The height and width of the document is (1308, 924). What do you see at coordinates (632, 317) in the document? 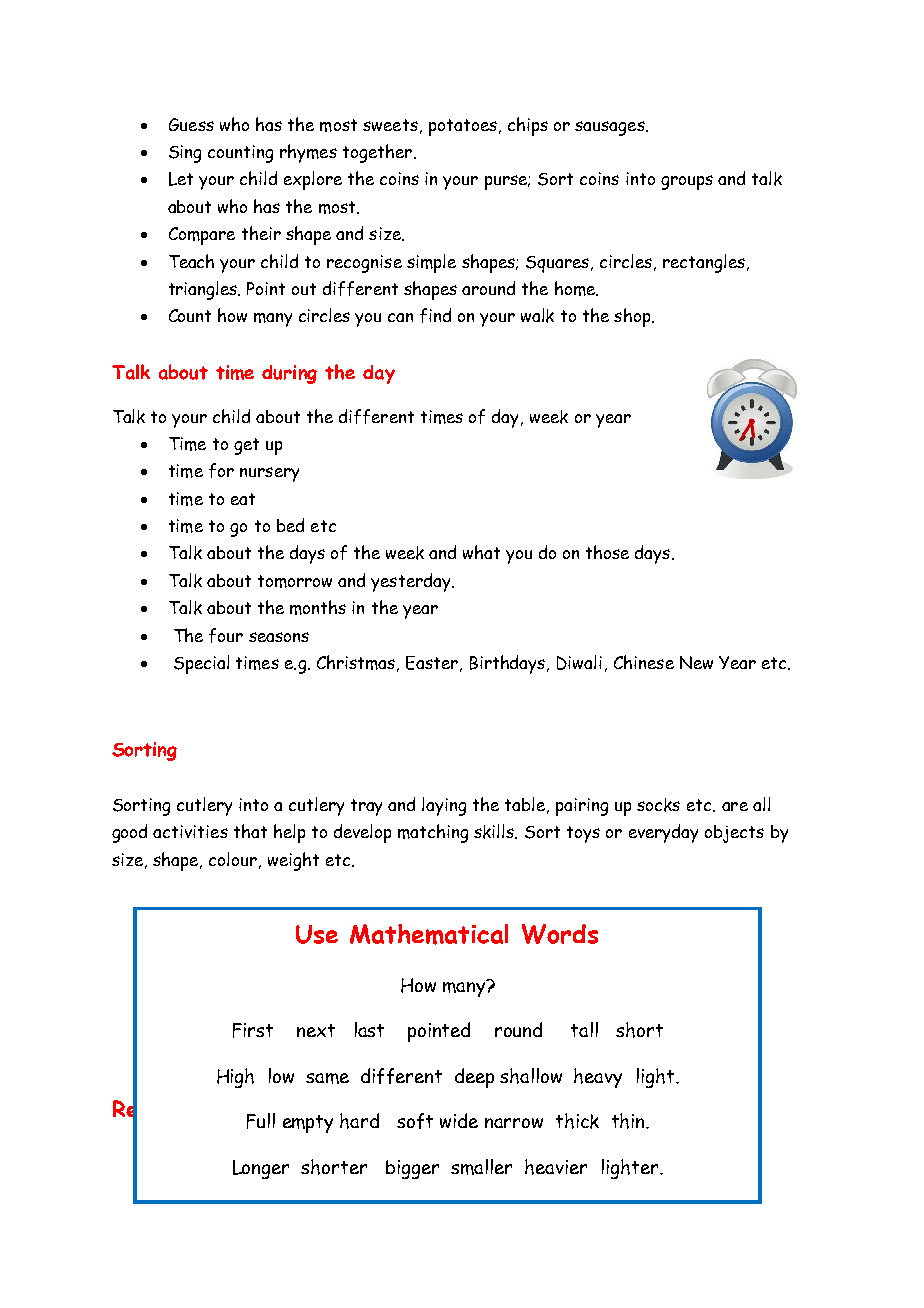
I see `shop` at bounding box center [632, 317].
